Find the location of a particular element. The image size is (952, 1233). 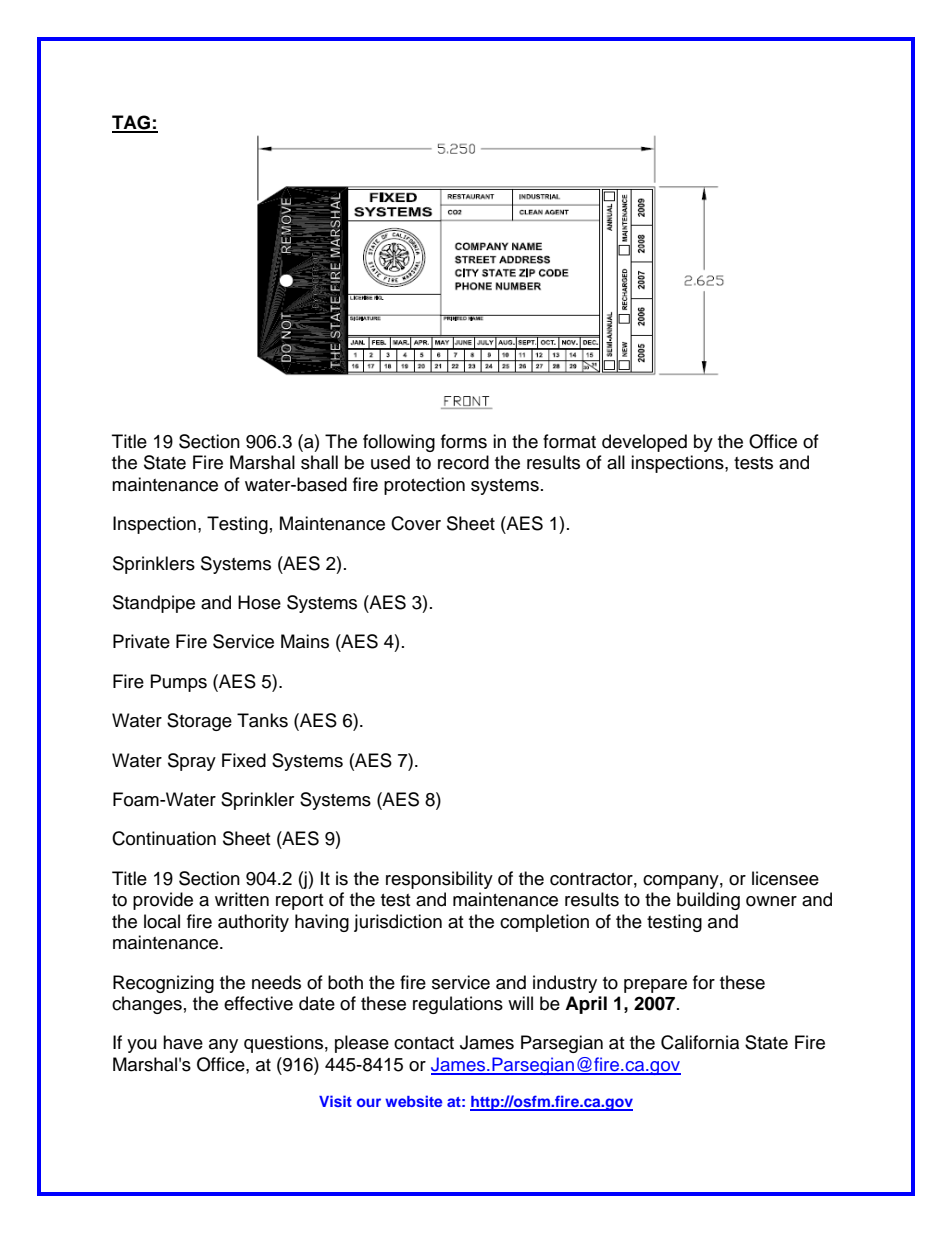

TAG is located at coordinates (132, 123).
